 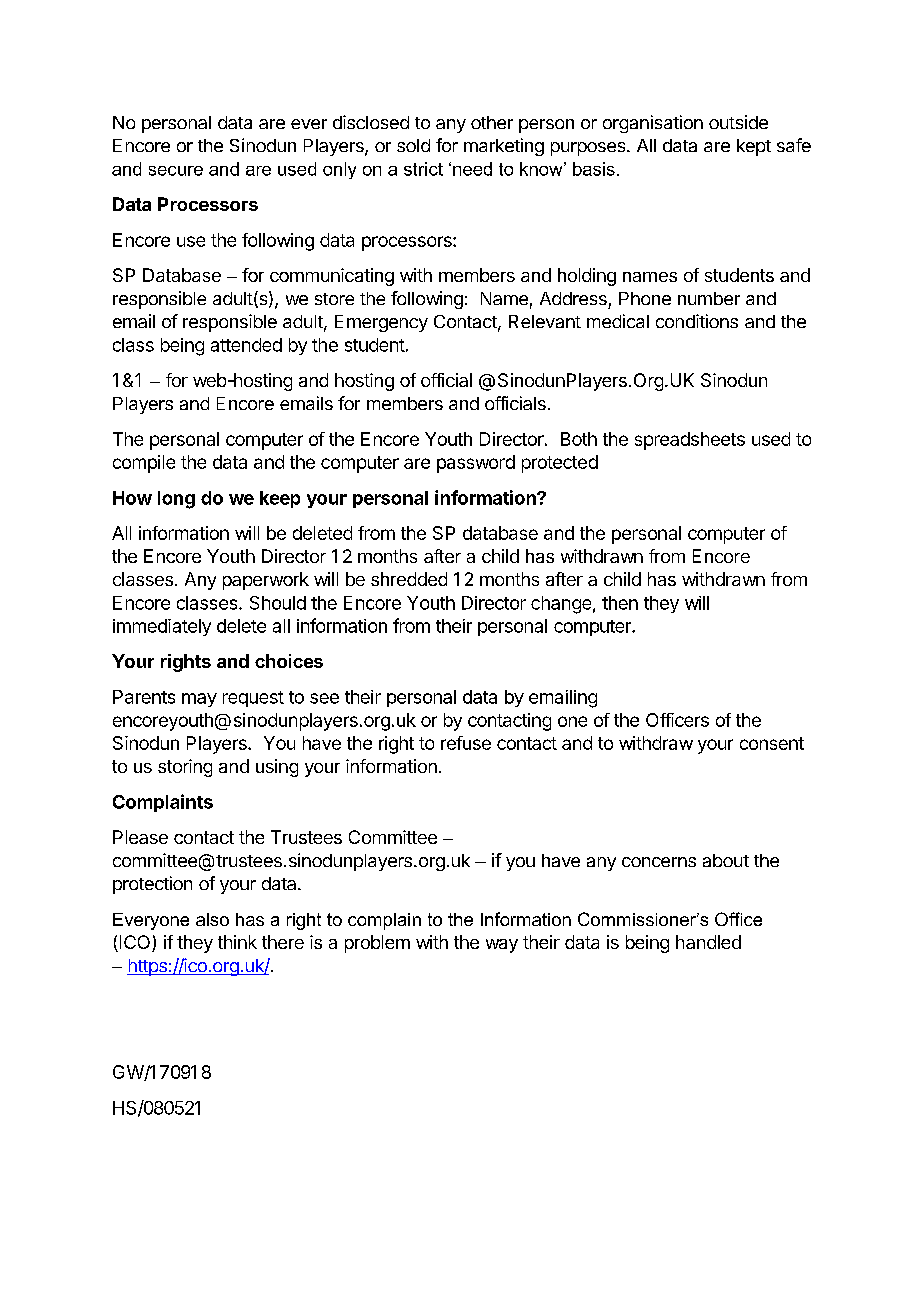 What do you see at coordinates (466, 743) in the image?
I see `refuse` at bounding box center [466, 743].
